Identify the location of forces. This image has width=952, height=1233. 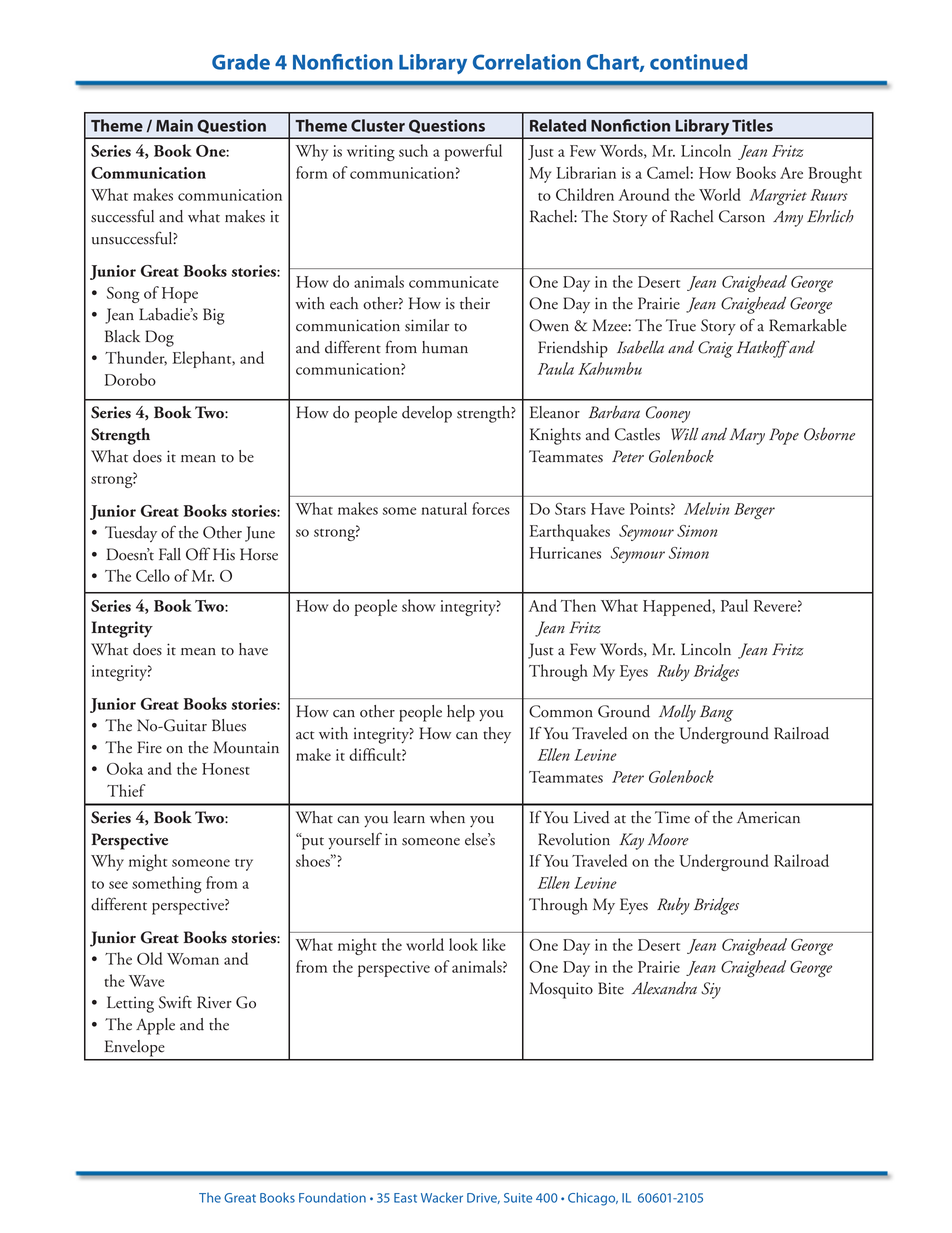
(491, 508).
